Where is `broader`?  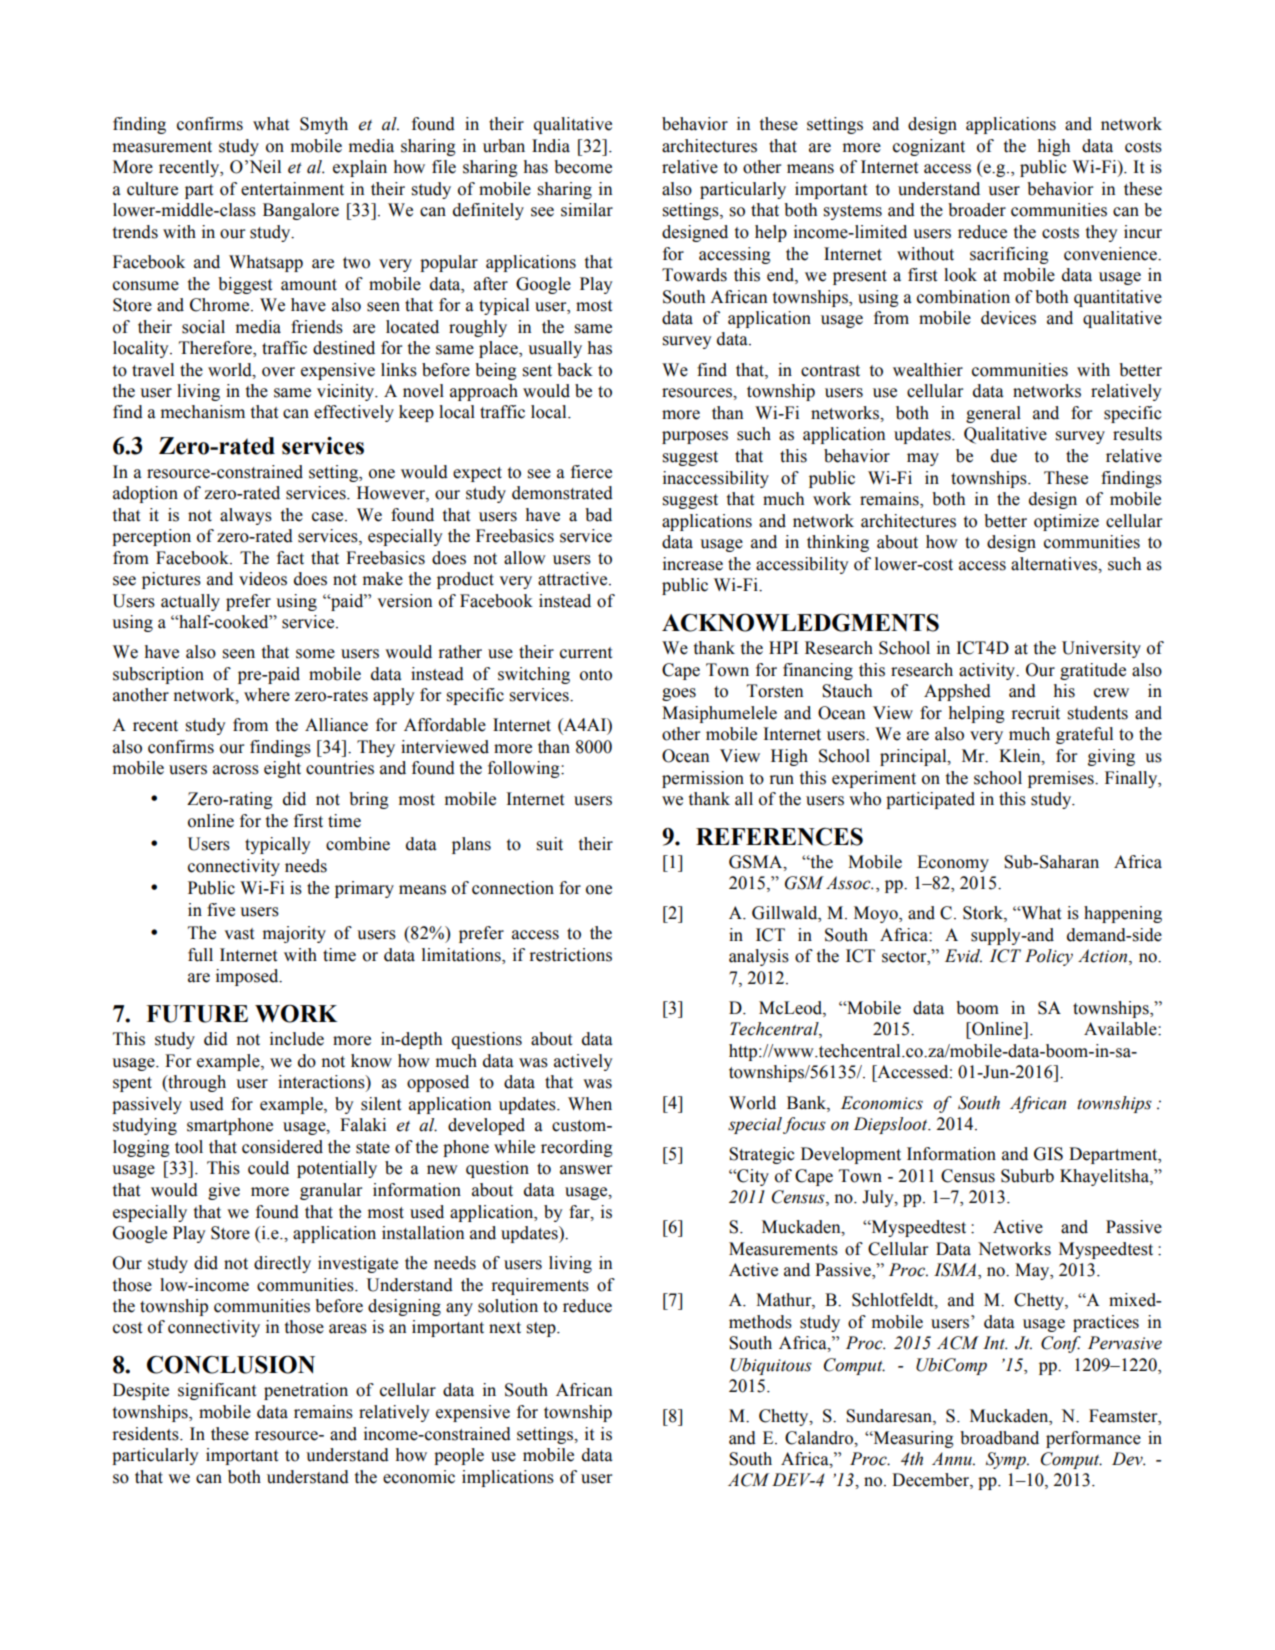 broader is located at coordinates (977, 210).
